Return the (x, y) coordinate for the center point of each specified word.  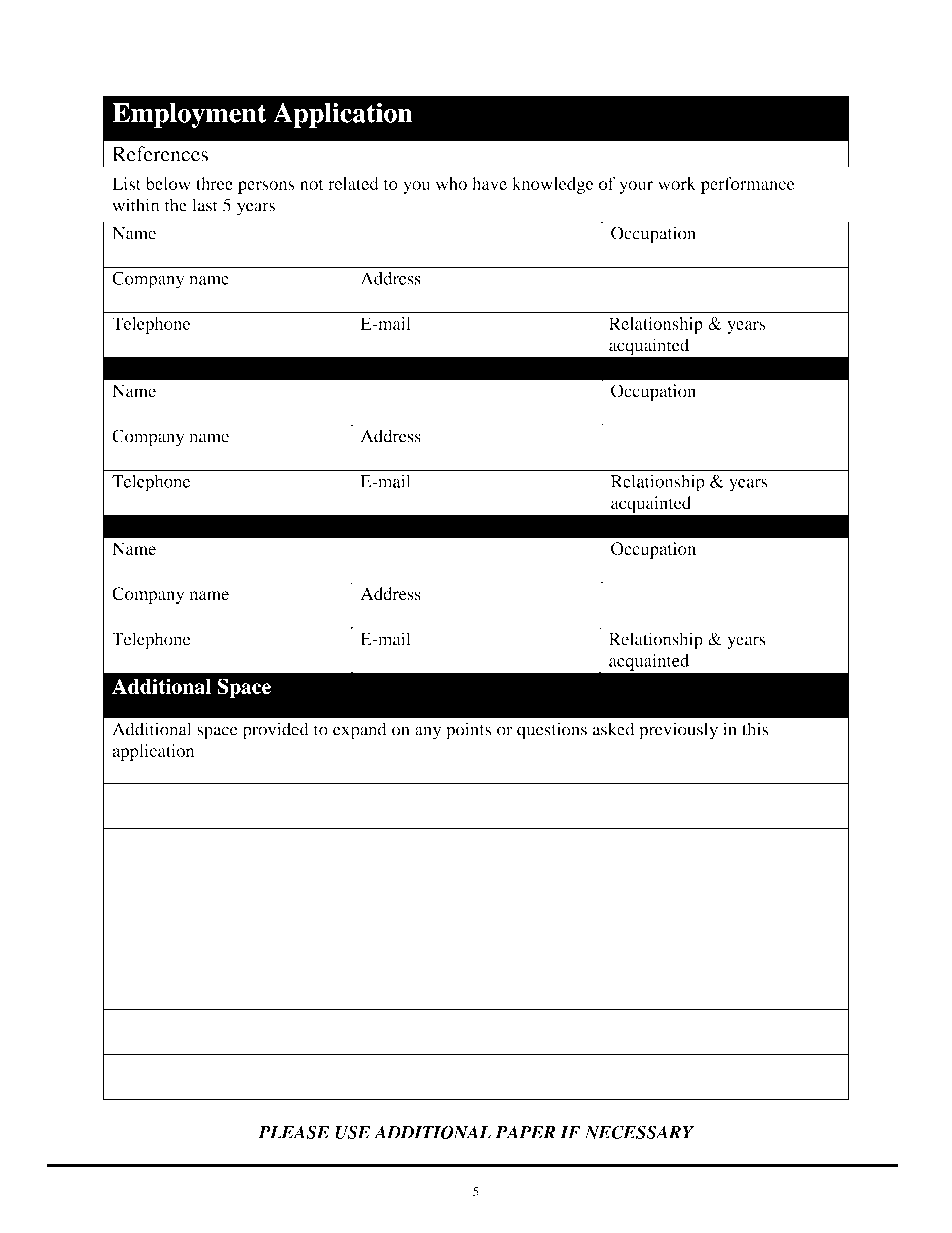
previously (678, 731)
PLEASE (294, 1132)
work (677, 183)
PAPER (525, 1132)
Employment (189, 115)
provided (276, 731)
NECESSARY (639, 1132)
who (451, 183)
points (468, 731)
